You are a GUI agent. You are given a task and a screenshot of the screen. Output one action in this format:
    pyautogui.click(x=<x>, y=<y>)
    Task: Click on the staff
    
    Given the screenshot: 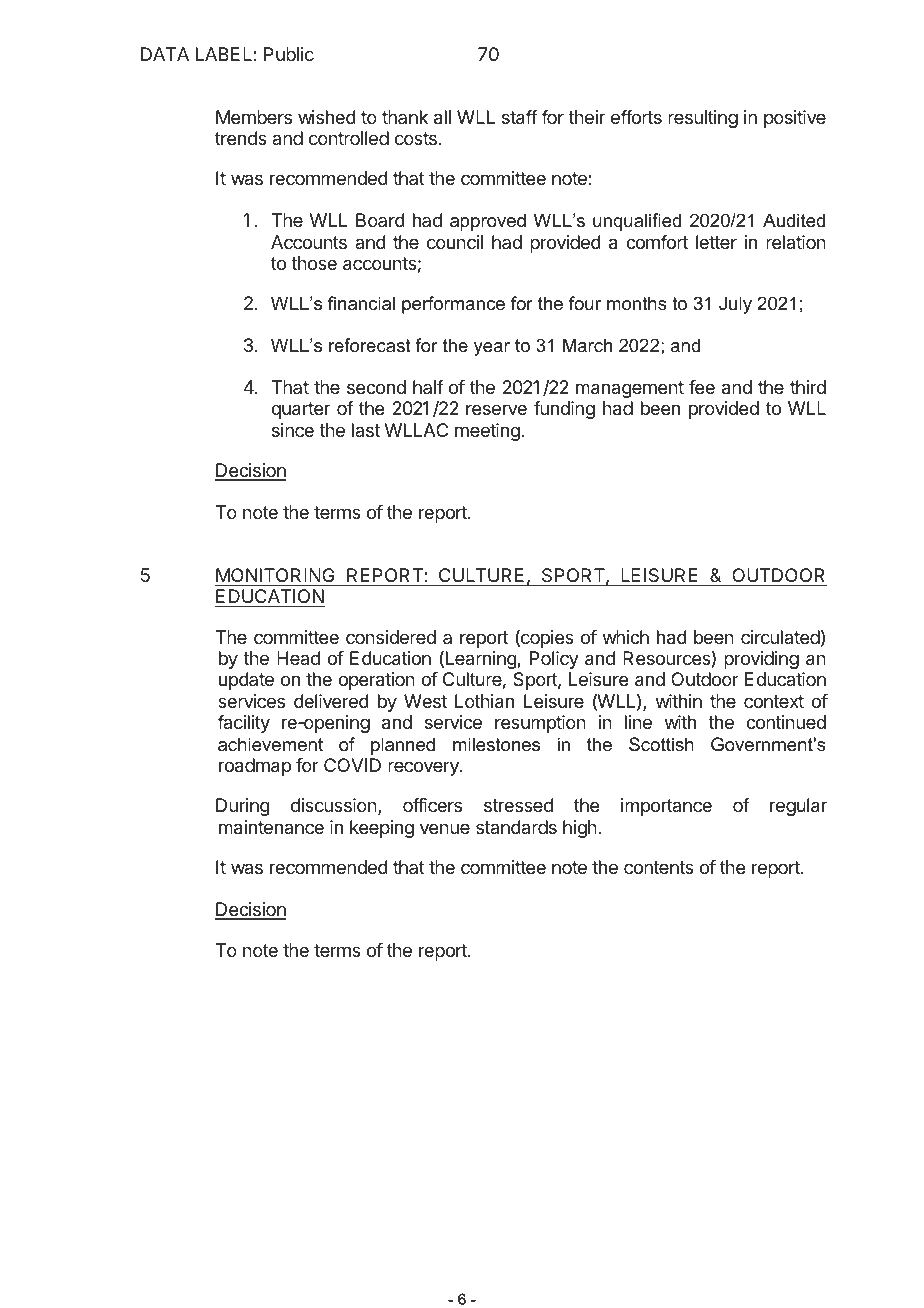 What is the action you would take?
    pyautogui.click(x=520, y=117)
